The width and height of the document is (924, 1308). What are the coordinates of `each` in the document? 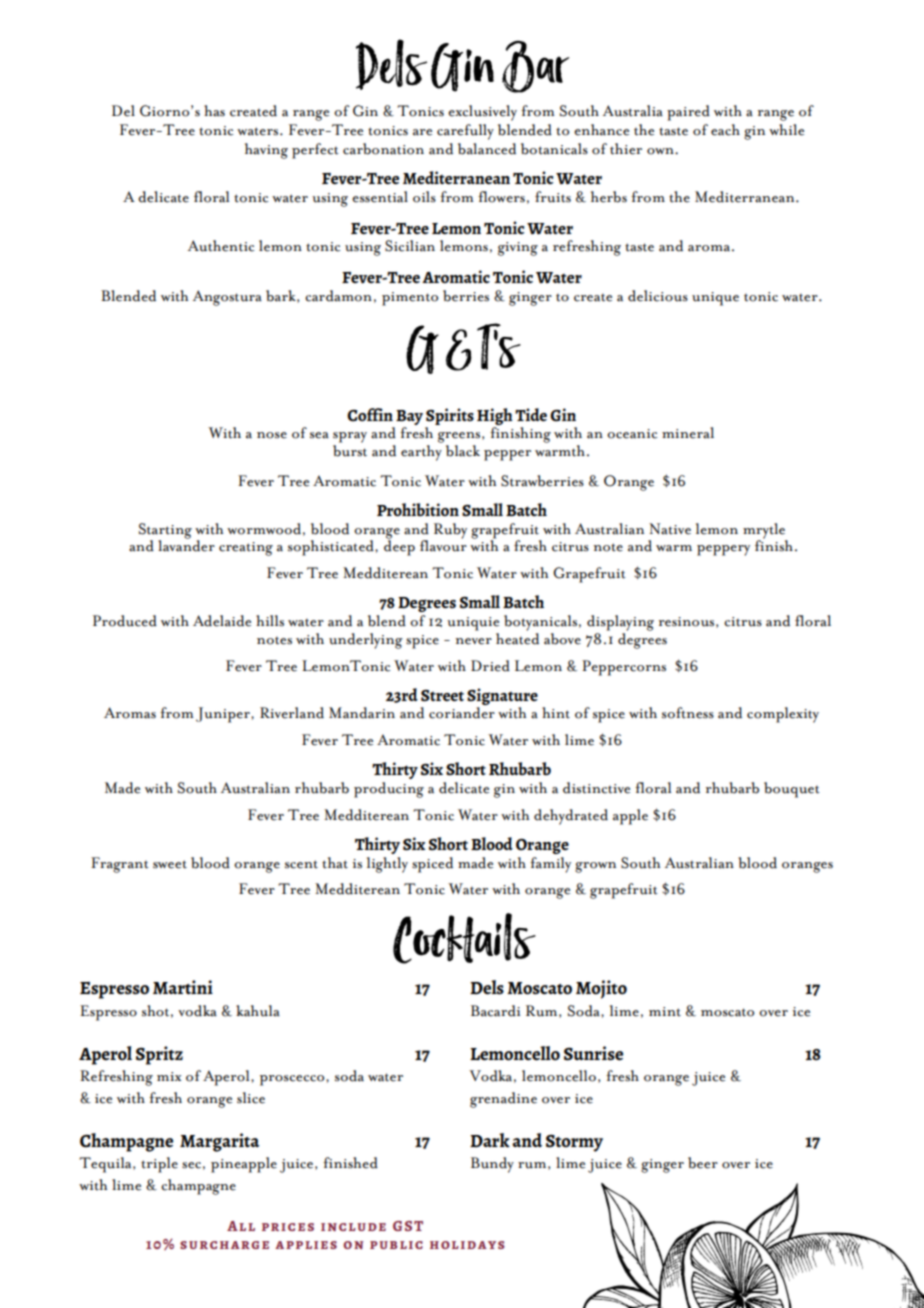 It's located at (725, 130).
